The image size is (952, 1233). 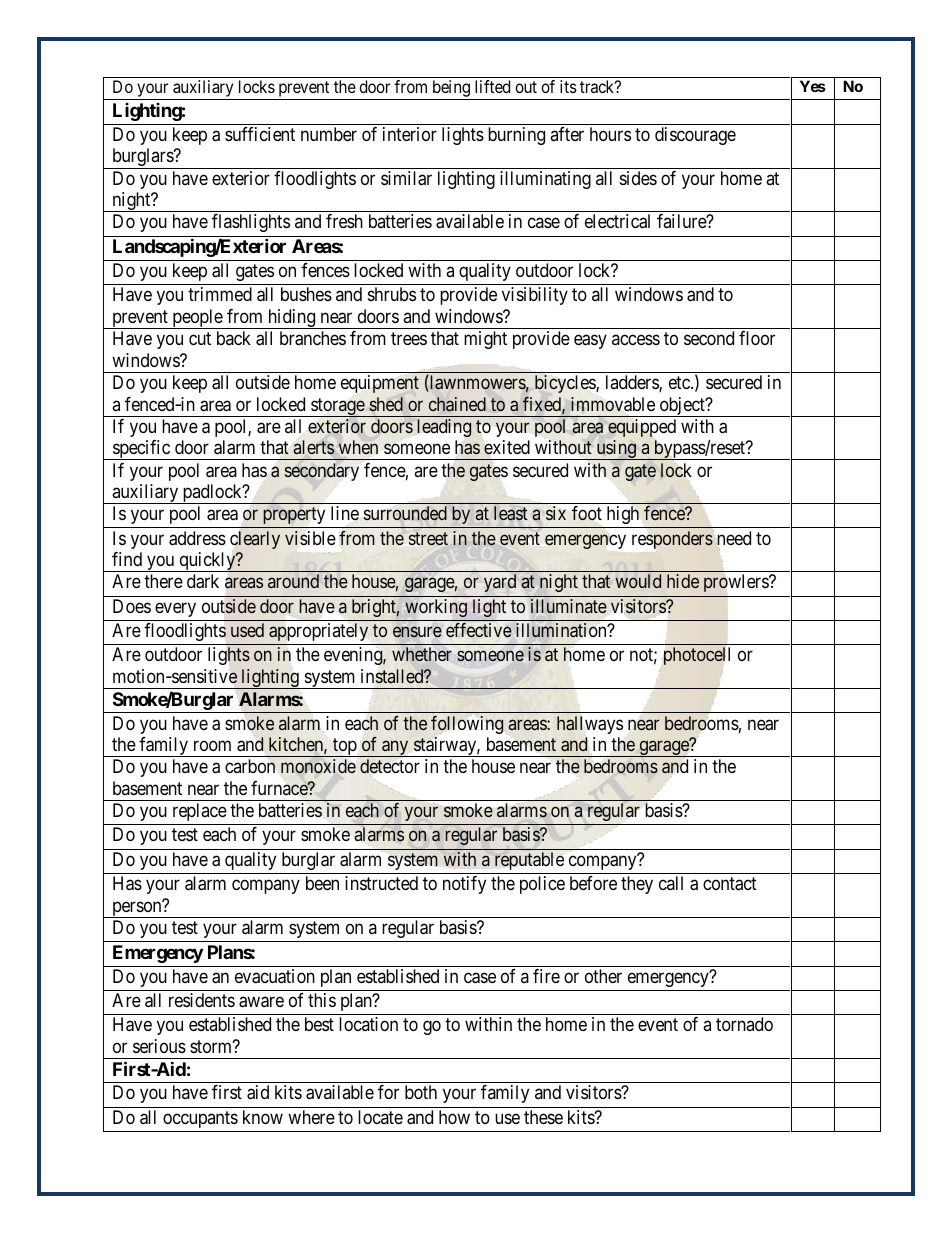 I want to click on etc, so click(x=680, y=382).
